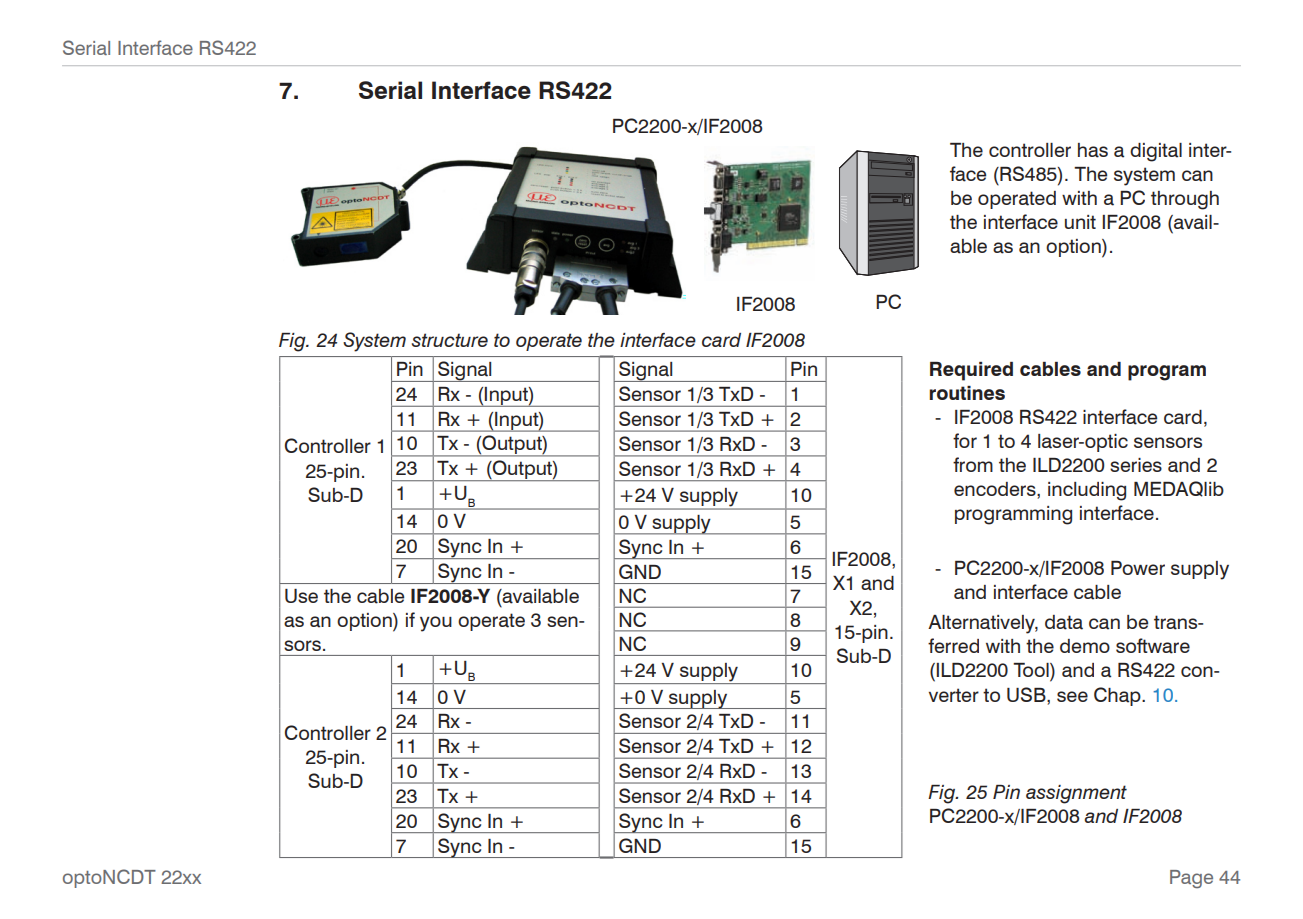  Describe the element at coordinates (450, 340) in the screenshot. I see `structure` at that location.
